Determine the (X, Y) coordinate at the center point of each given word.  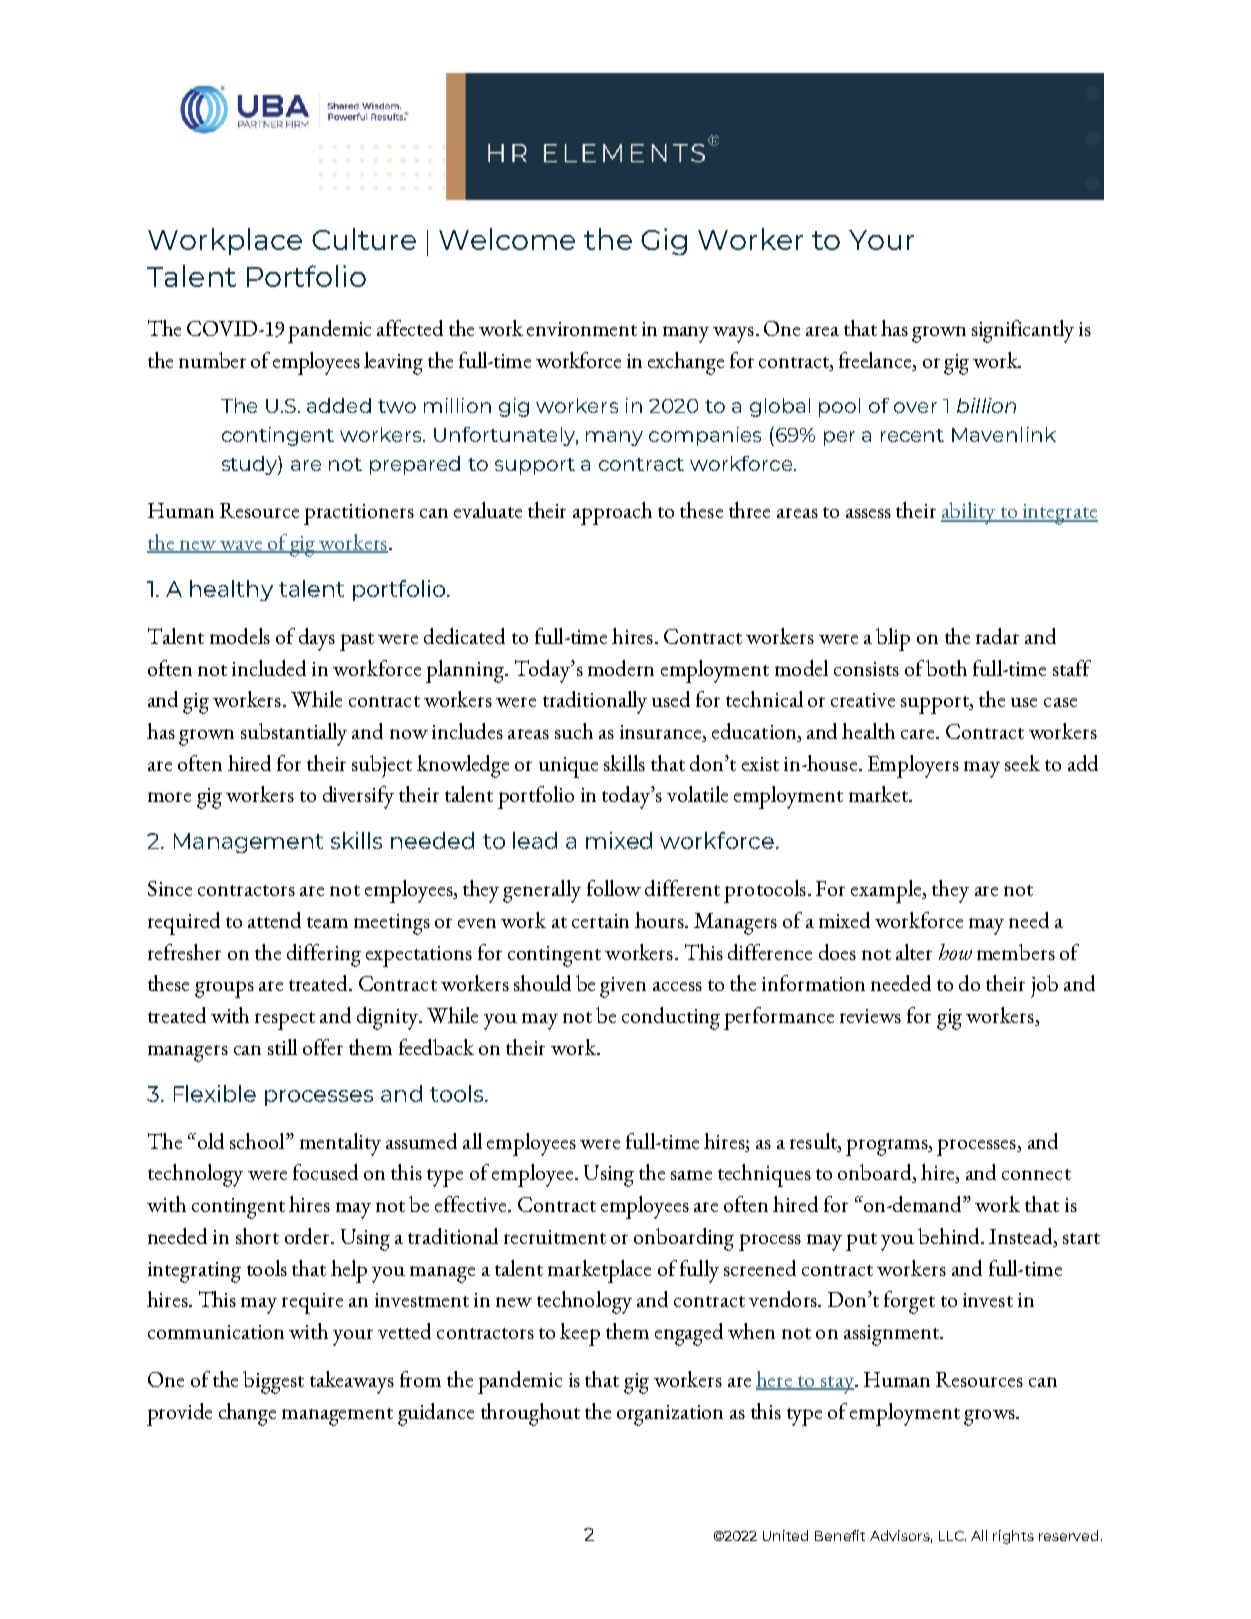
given (623, 987)
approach (612, 513)
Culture (364, 239)
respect (285, 1021)
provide (179, 1414)
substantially (294, 734)
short (257, 1236)
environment (582, 329)
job (1044, 986)
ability (969, 513)
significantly (1023, 331)
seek (1022, 763)
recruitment (555, 1237)
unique (568, 767)
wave (241, 547)
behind (950, 1236)
